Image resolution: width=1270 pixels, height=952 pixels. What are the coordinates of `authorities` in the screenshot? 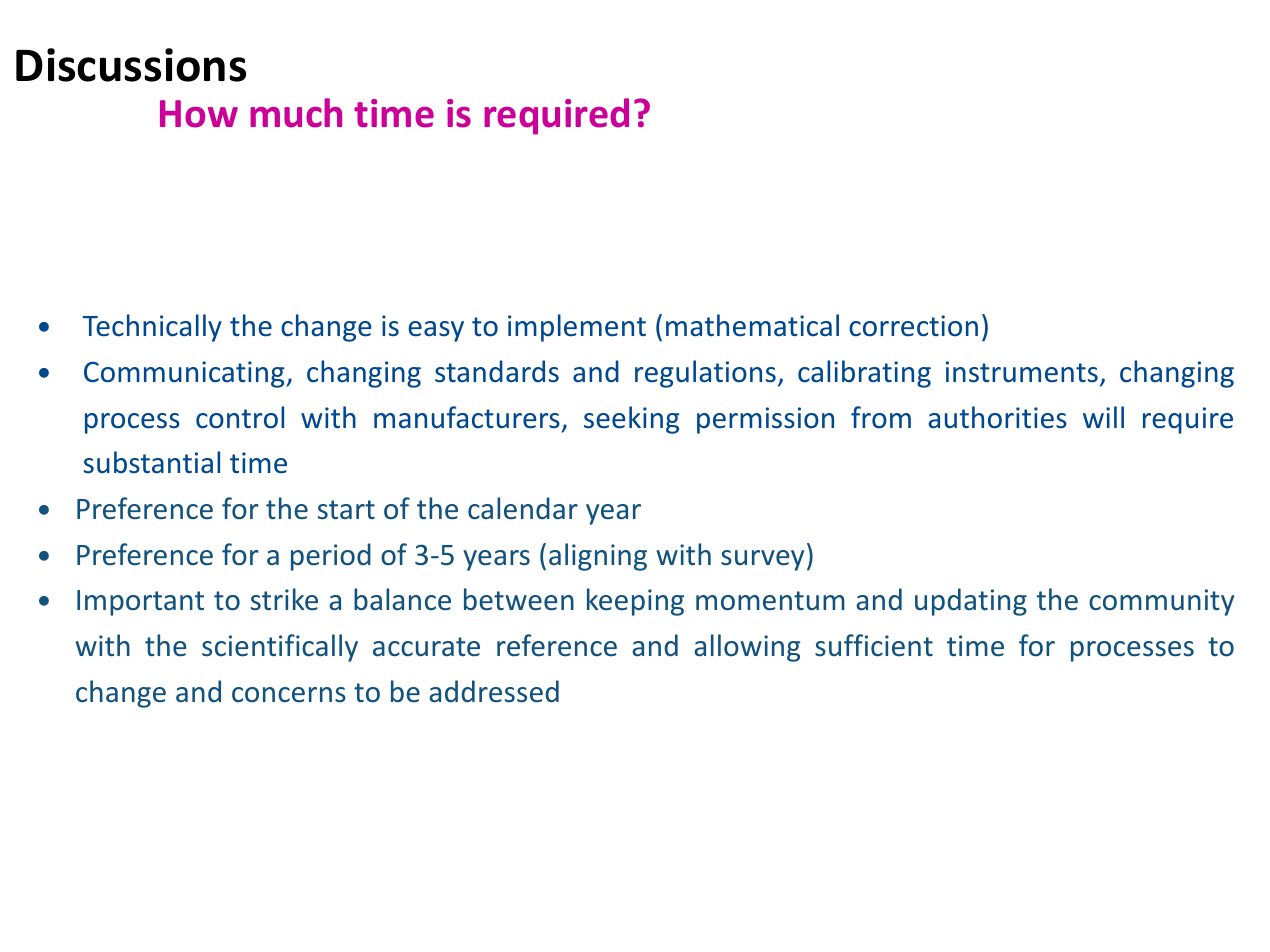 It's located at (997, 417).
